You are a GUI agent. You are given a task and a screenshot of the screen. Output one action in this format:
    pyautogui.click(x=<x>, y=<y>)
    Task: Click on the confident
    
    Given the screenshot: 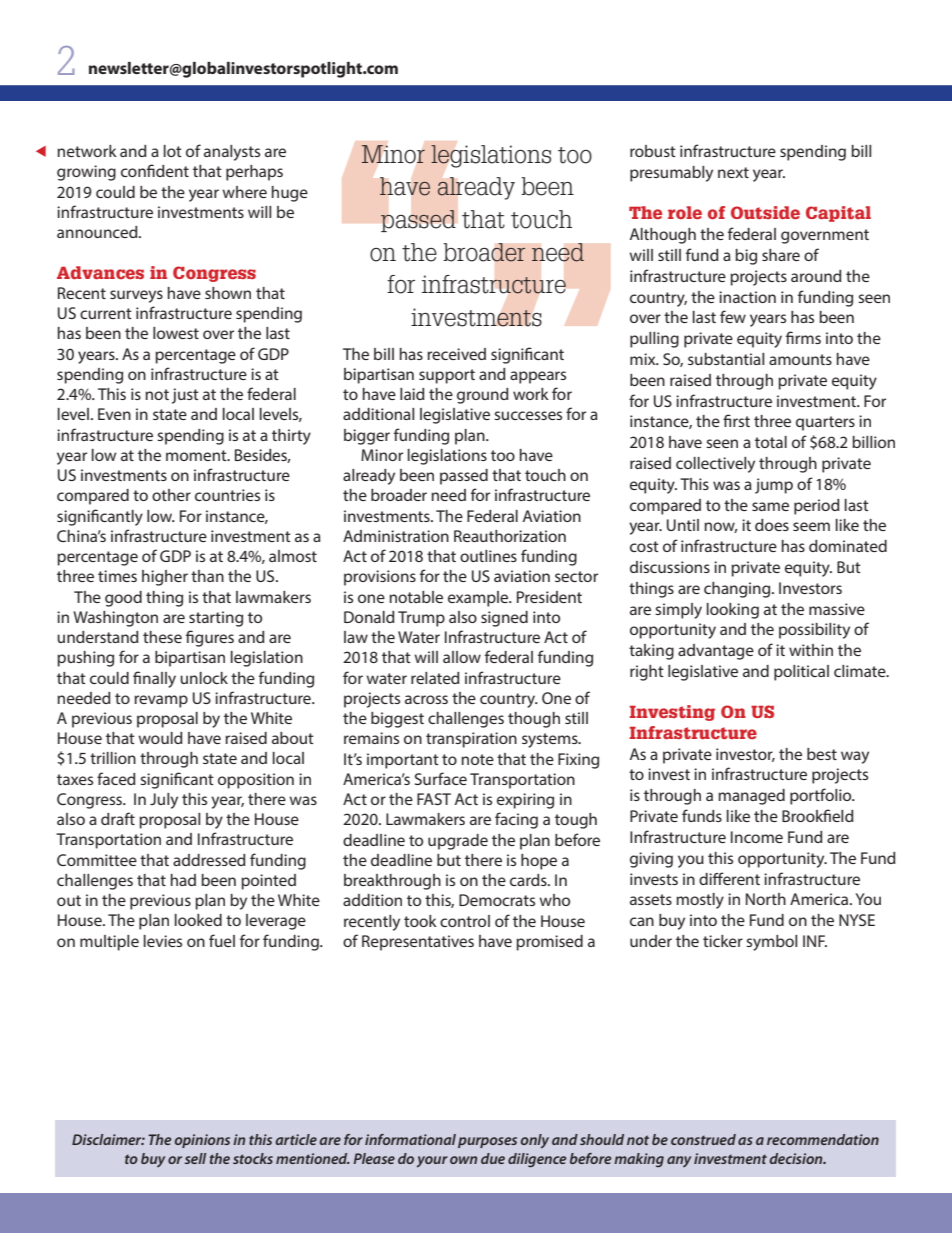 What is the action you would take?
    pyautogui.click(x=155, y=170)
